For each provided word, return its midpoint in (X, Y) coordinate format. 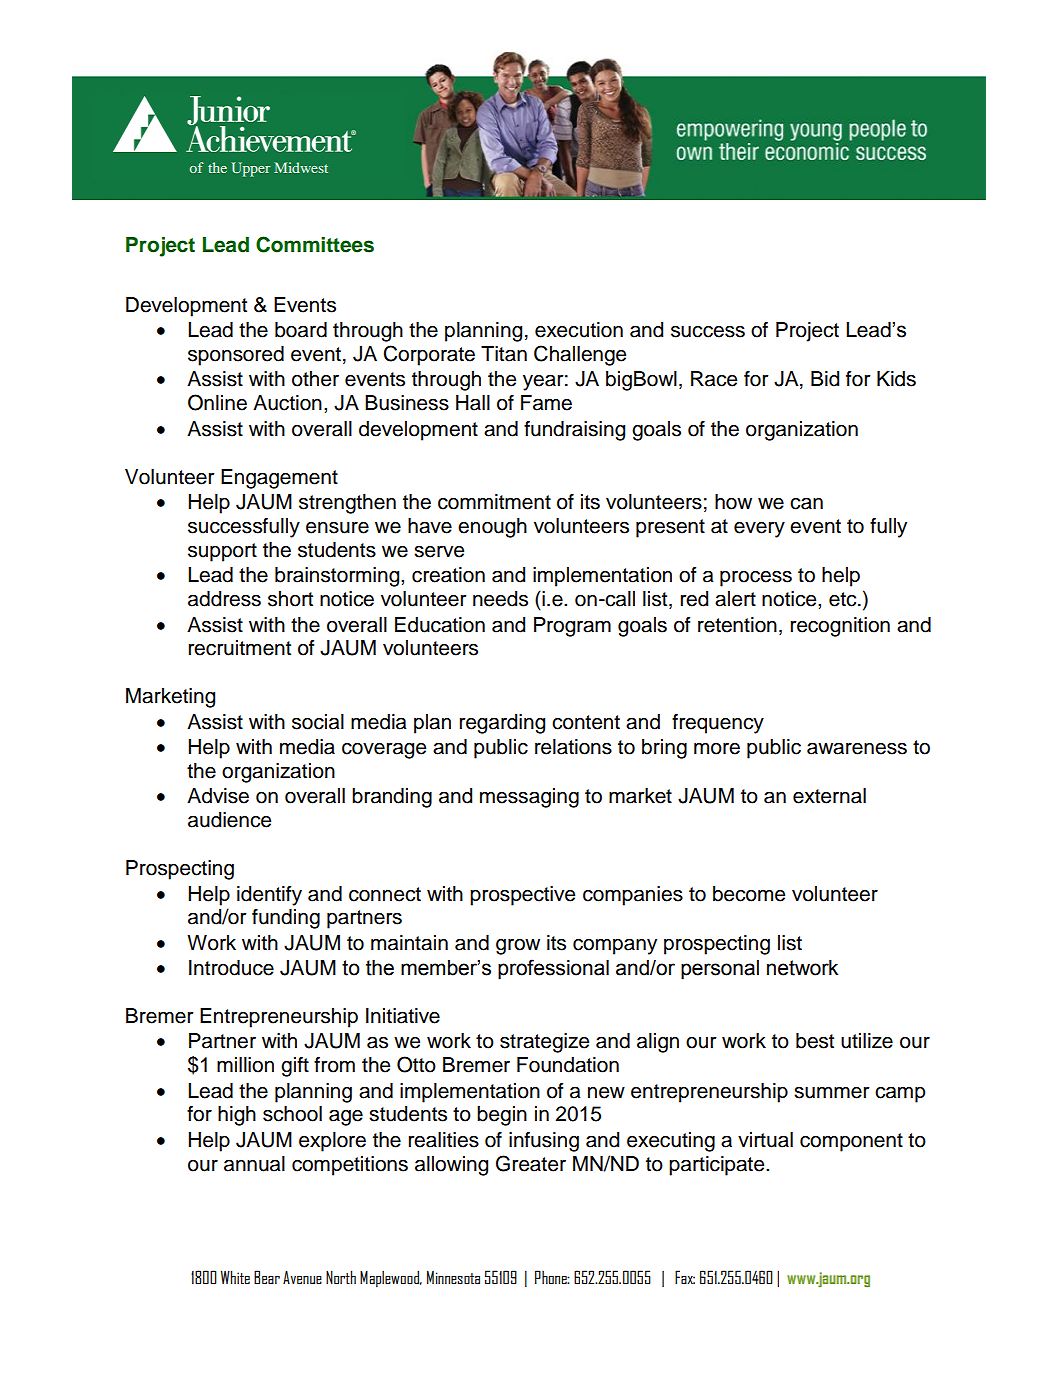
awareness (857, 748)
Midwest (301, 167)
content (586, 722)
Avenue (302, 1277)
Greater (531, 1163)
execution (579, 330)
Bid (825, 379)
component (851, 1142)
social (318, 722)
